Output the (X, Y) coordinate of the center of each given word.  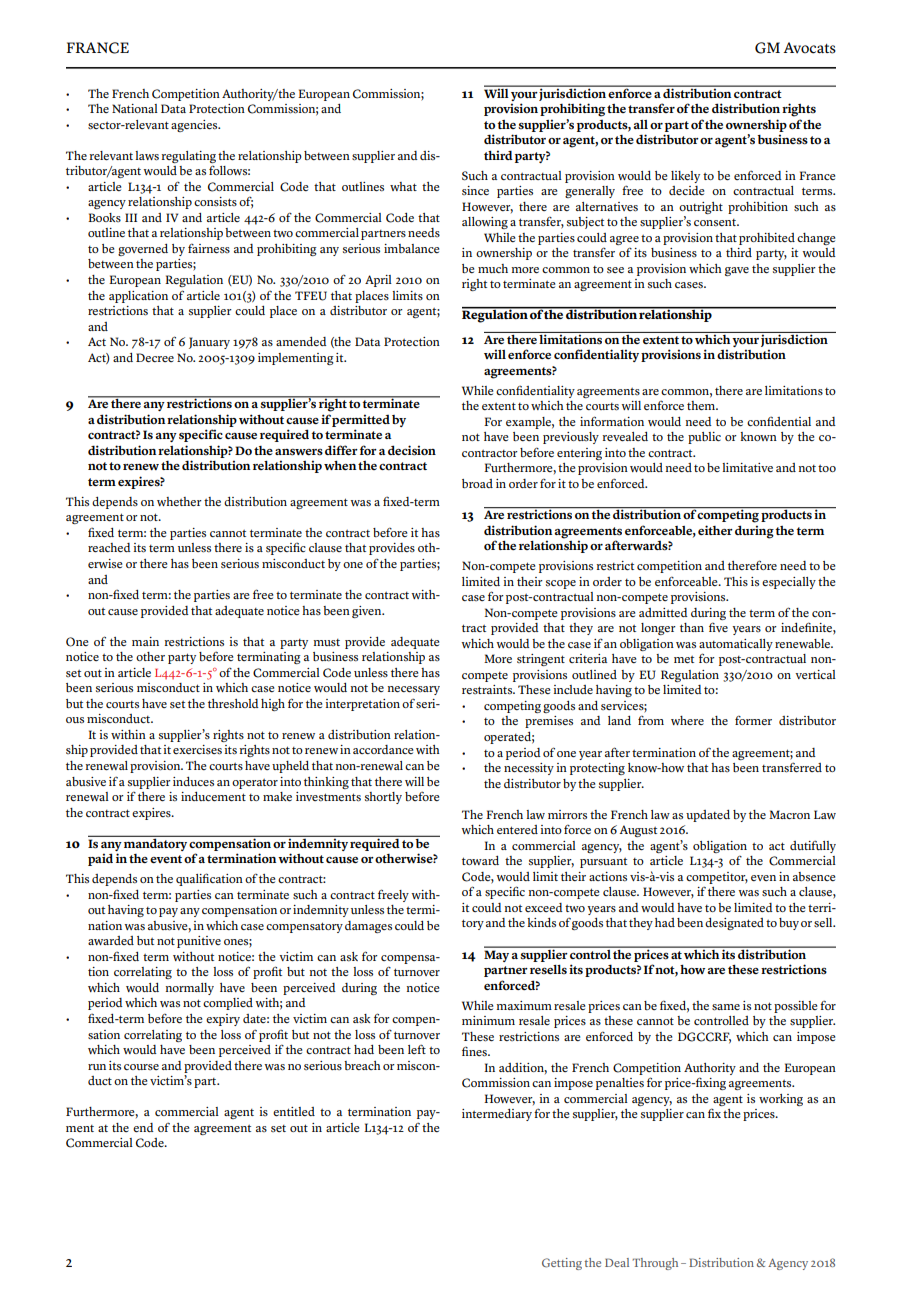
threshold (233, 704)
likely (685, 177)
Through (655, 1264)
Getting (562, 1264)
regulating (189, 157)
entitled (294, 1111)
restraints (488, 690)
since (475, 190)
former (753, 720)
